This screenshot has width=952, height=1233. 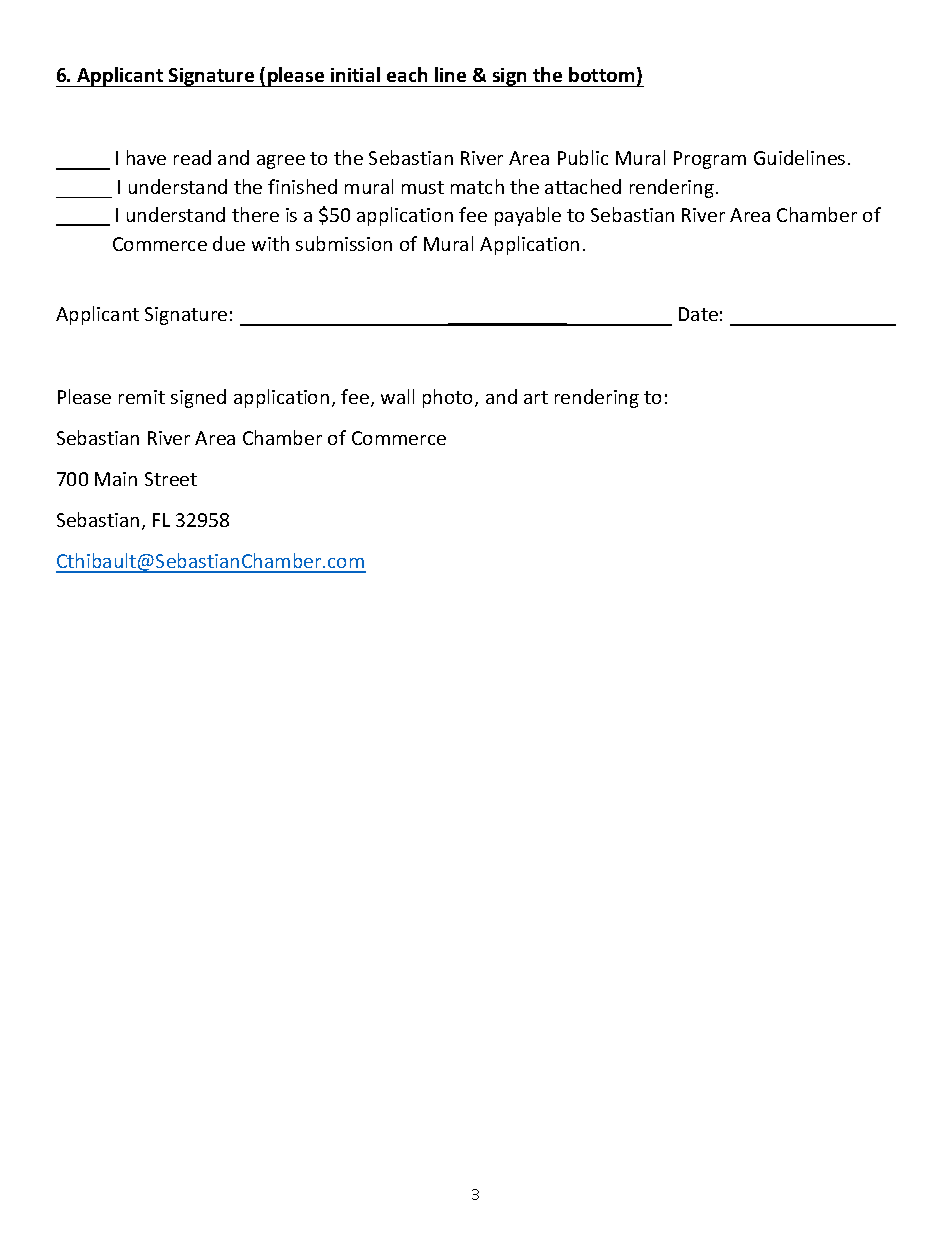 What do you see at coordinates (407, 74) in the screenshot?
I see `each` at bounding box center [407, 74].
